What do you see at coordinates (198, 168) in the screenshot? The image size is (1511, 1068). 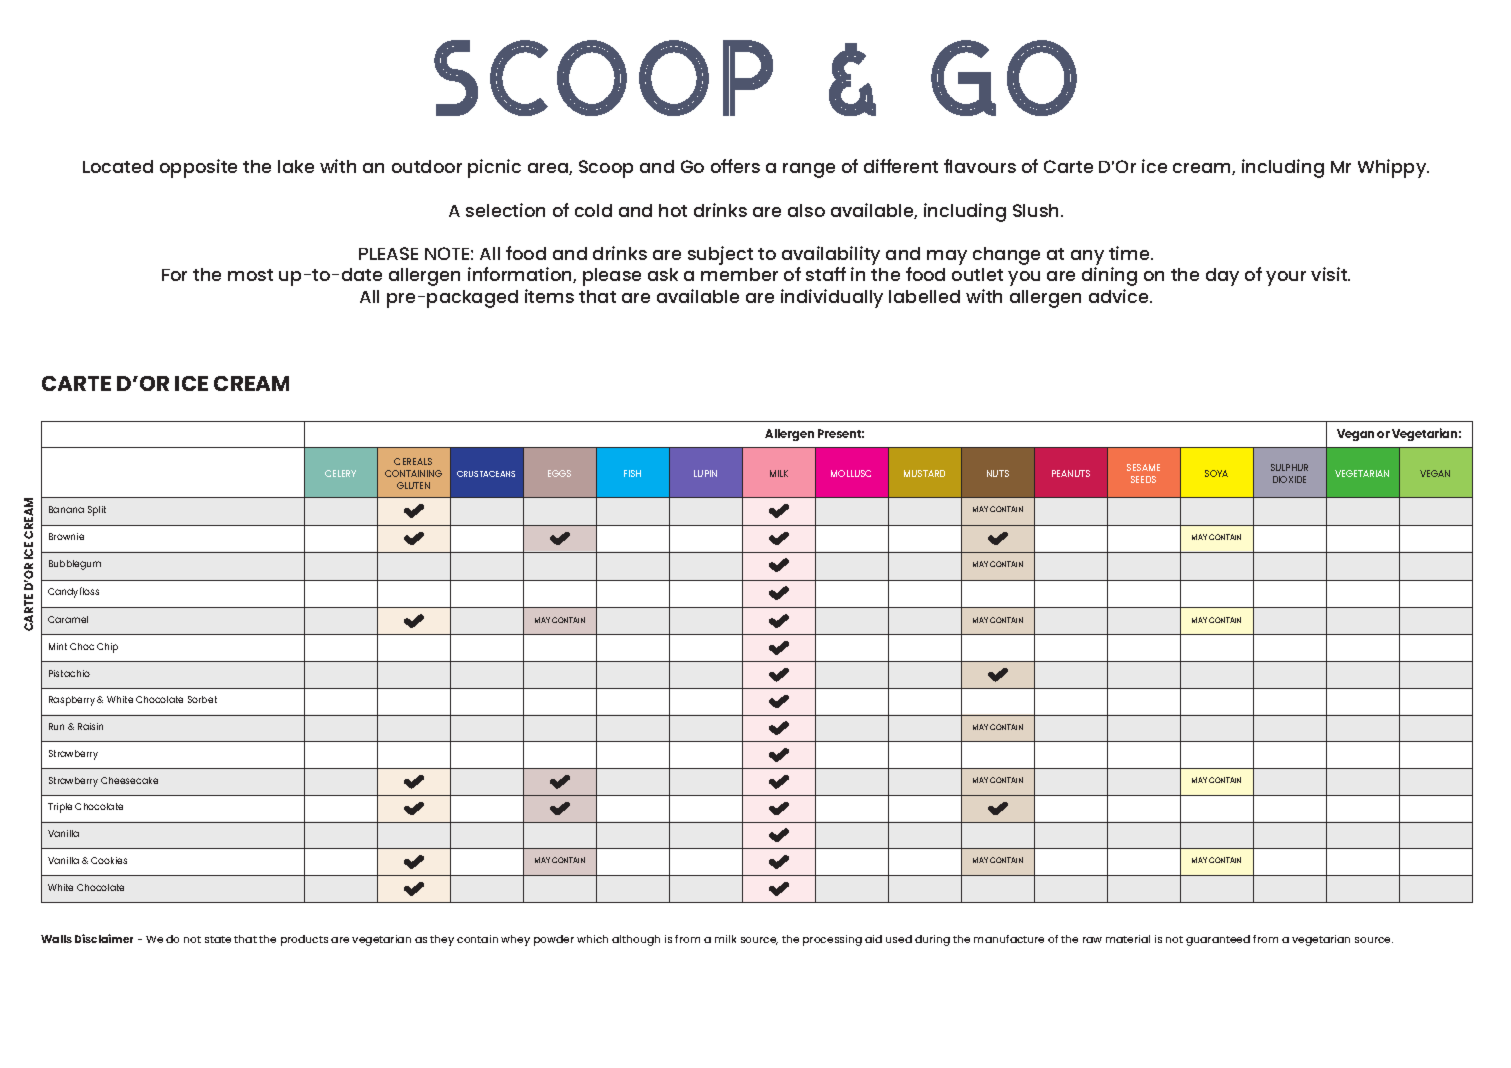 I see `opposite` at bounding box center [198, 168].
